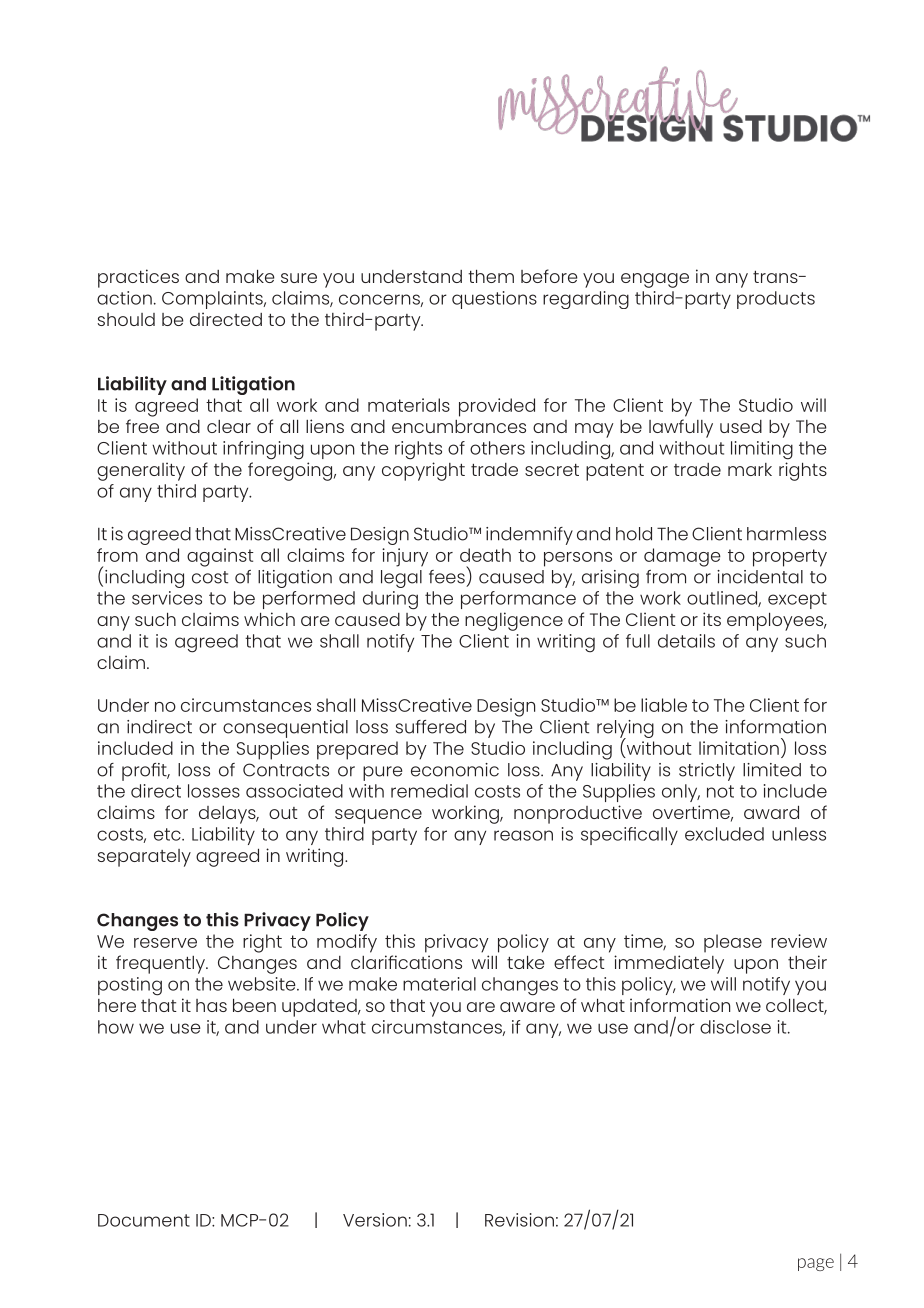 This image has width=924, height=1308. Describe the element at coordinates (707, 772) in the image. I see `strictly` at that location.
